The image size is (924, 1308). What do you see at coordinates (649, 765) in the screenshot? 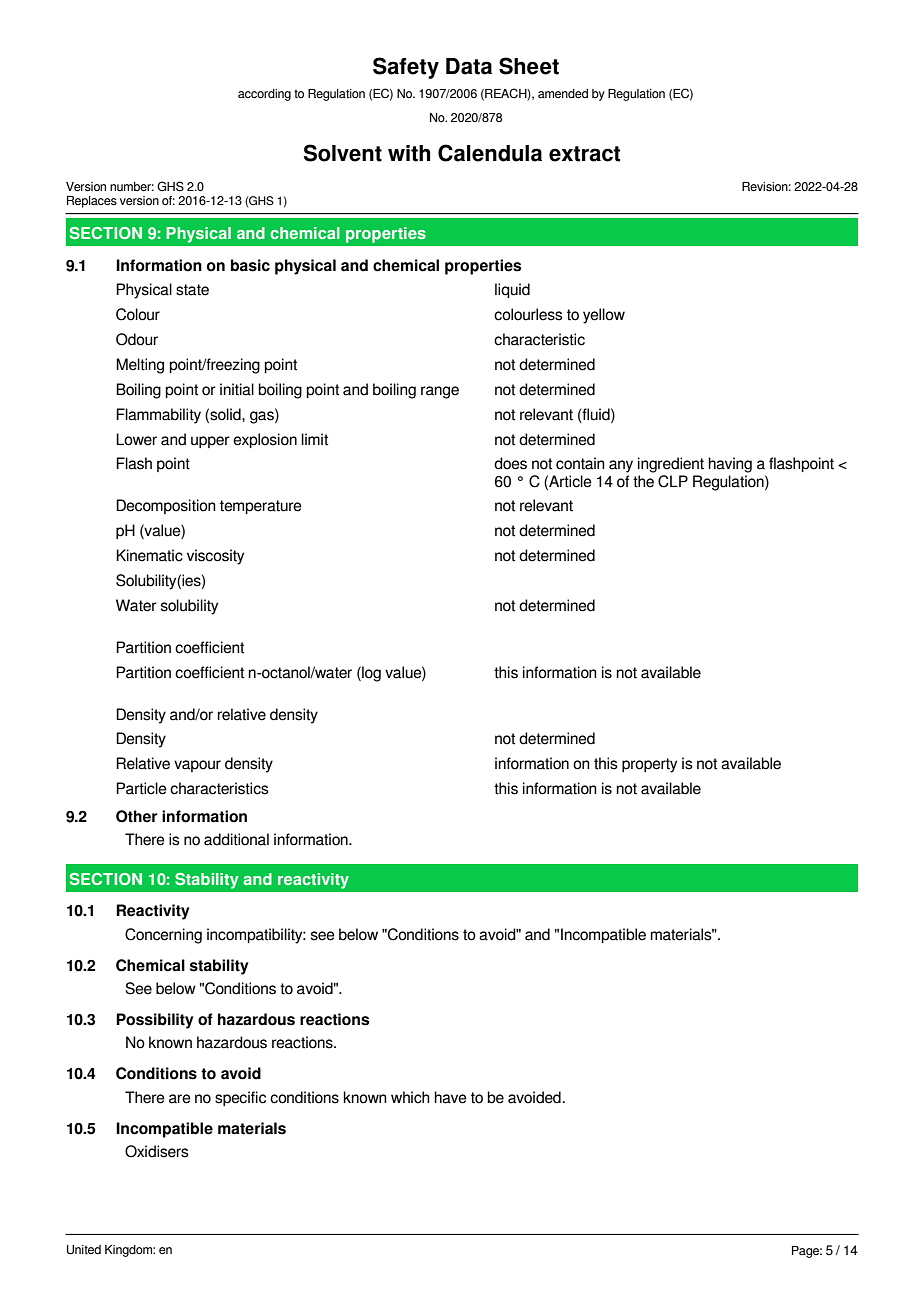
I see `property` at bounding box center [649, 765].
